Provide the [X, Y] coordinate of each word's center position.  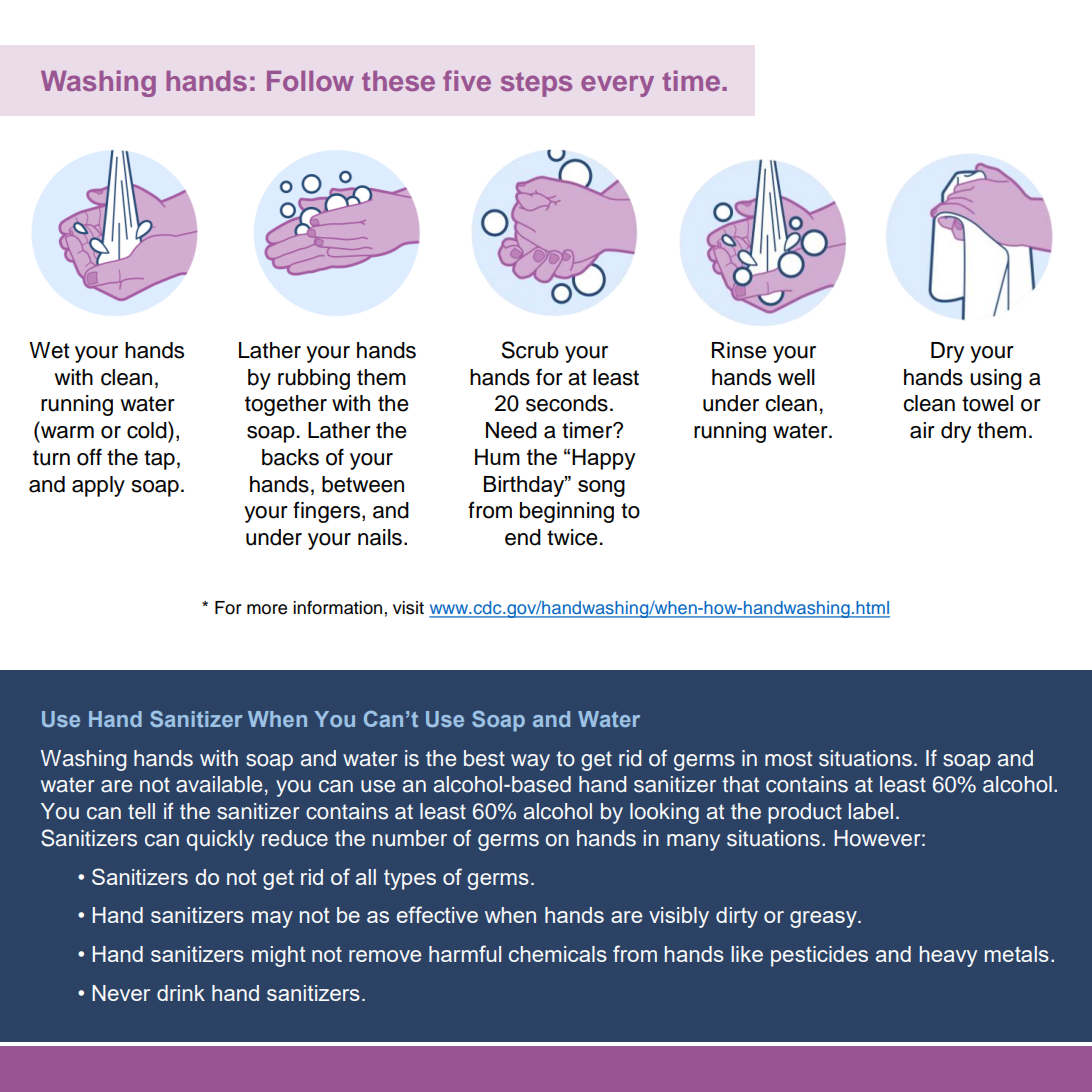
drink [181, 993]
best [484, 758]
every [617, 86]
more [267, 609]
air [922, 430]
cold [148, 430]
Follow [310, 81]
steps [536, 84]
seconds [567, 403]
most [788, 759]
